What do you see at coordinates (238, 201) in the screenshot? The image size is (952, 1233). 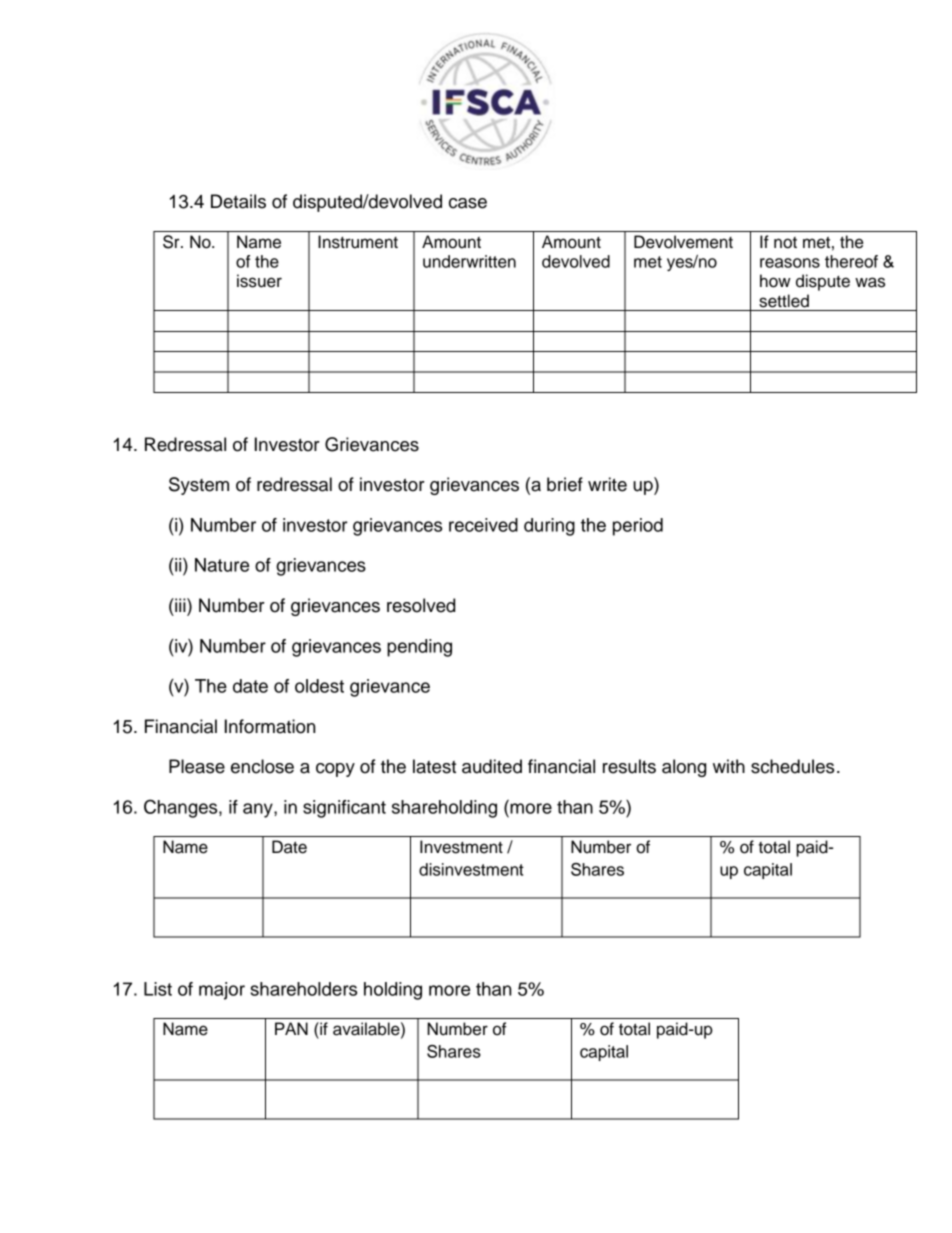 I see `Details` at bounding box center [238, 201].
